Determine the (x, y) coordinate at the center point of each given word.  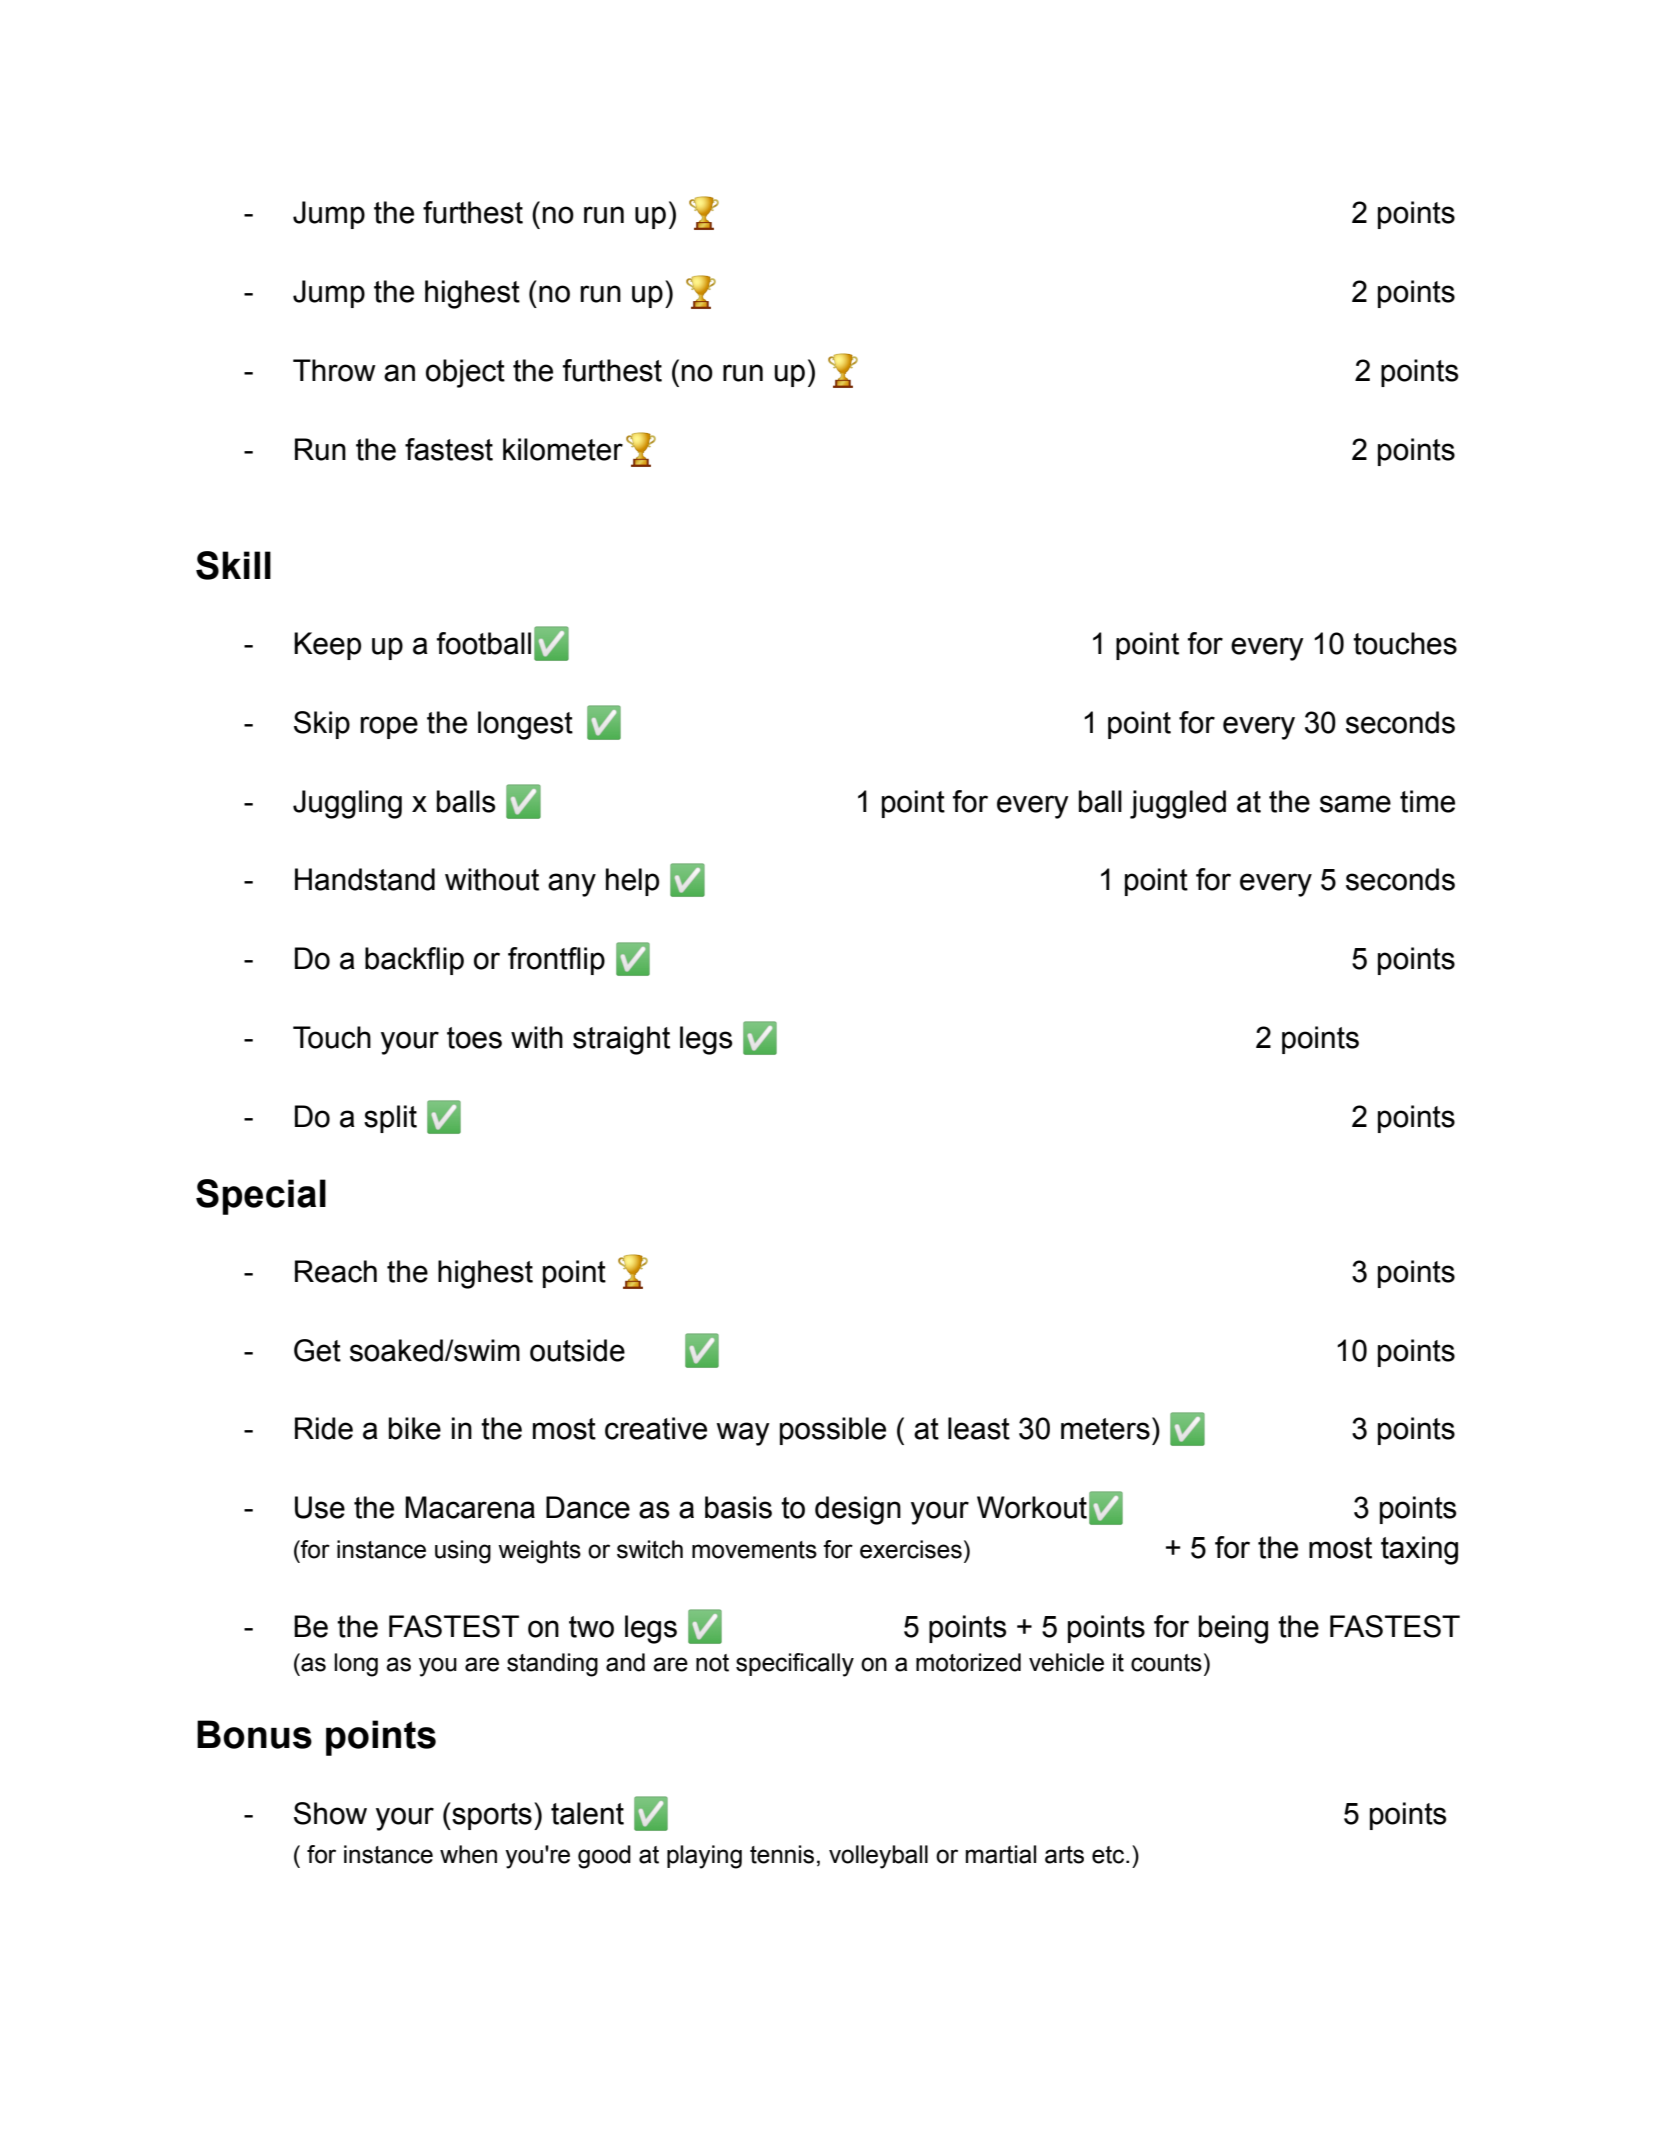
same (1355, 804)
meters (1105, 1429)
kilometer (563, 449)
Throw (334, 370)
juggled (1178, 804)
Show (330, 1813)
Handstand (365, 879)
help (632, 882)
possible (833, 1431)
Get (317, 1350)
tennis (782, 1854)
